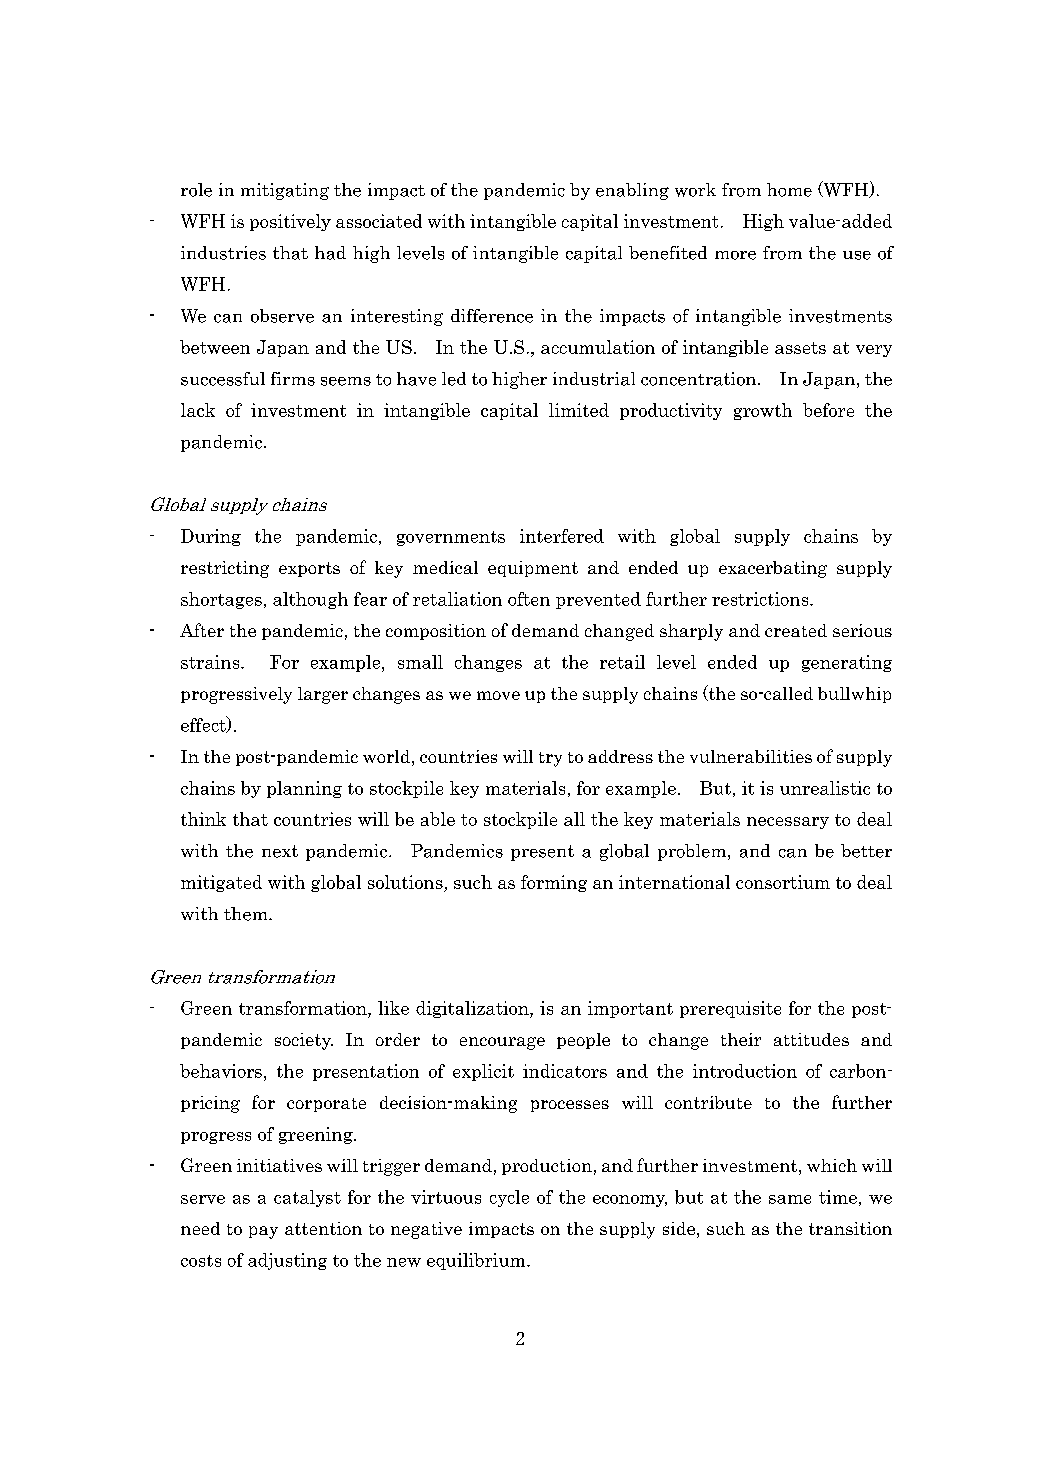 This screenshot has height=1472, width=1041. What do you see at coordinates (562, 536) in the screenshot?
I see `interfered` at bounding box center [562, 536].
